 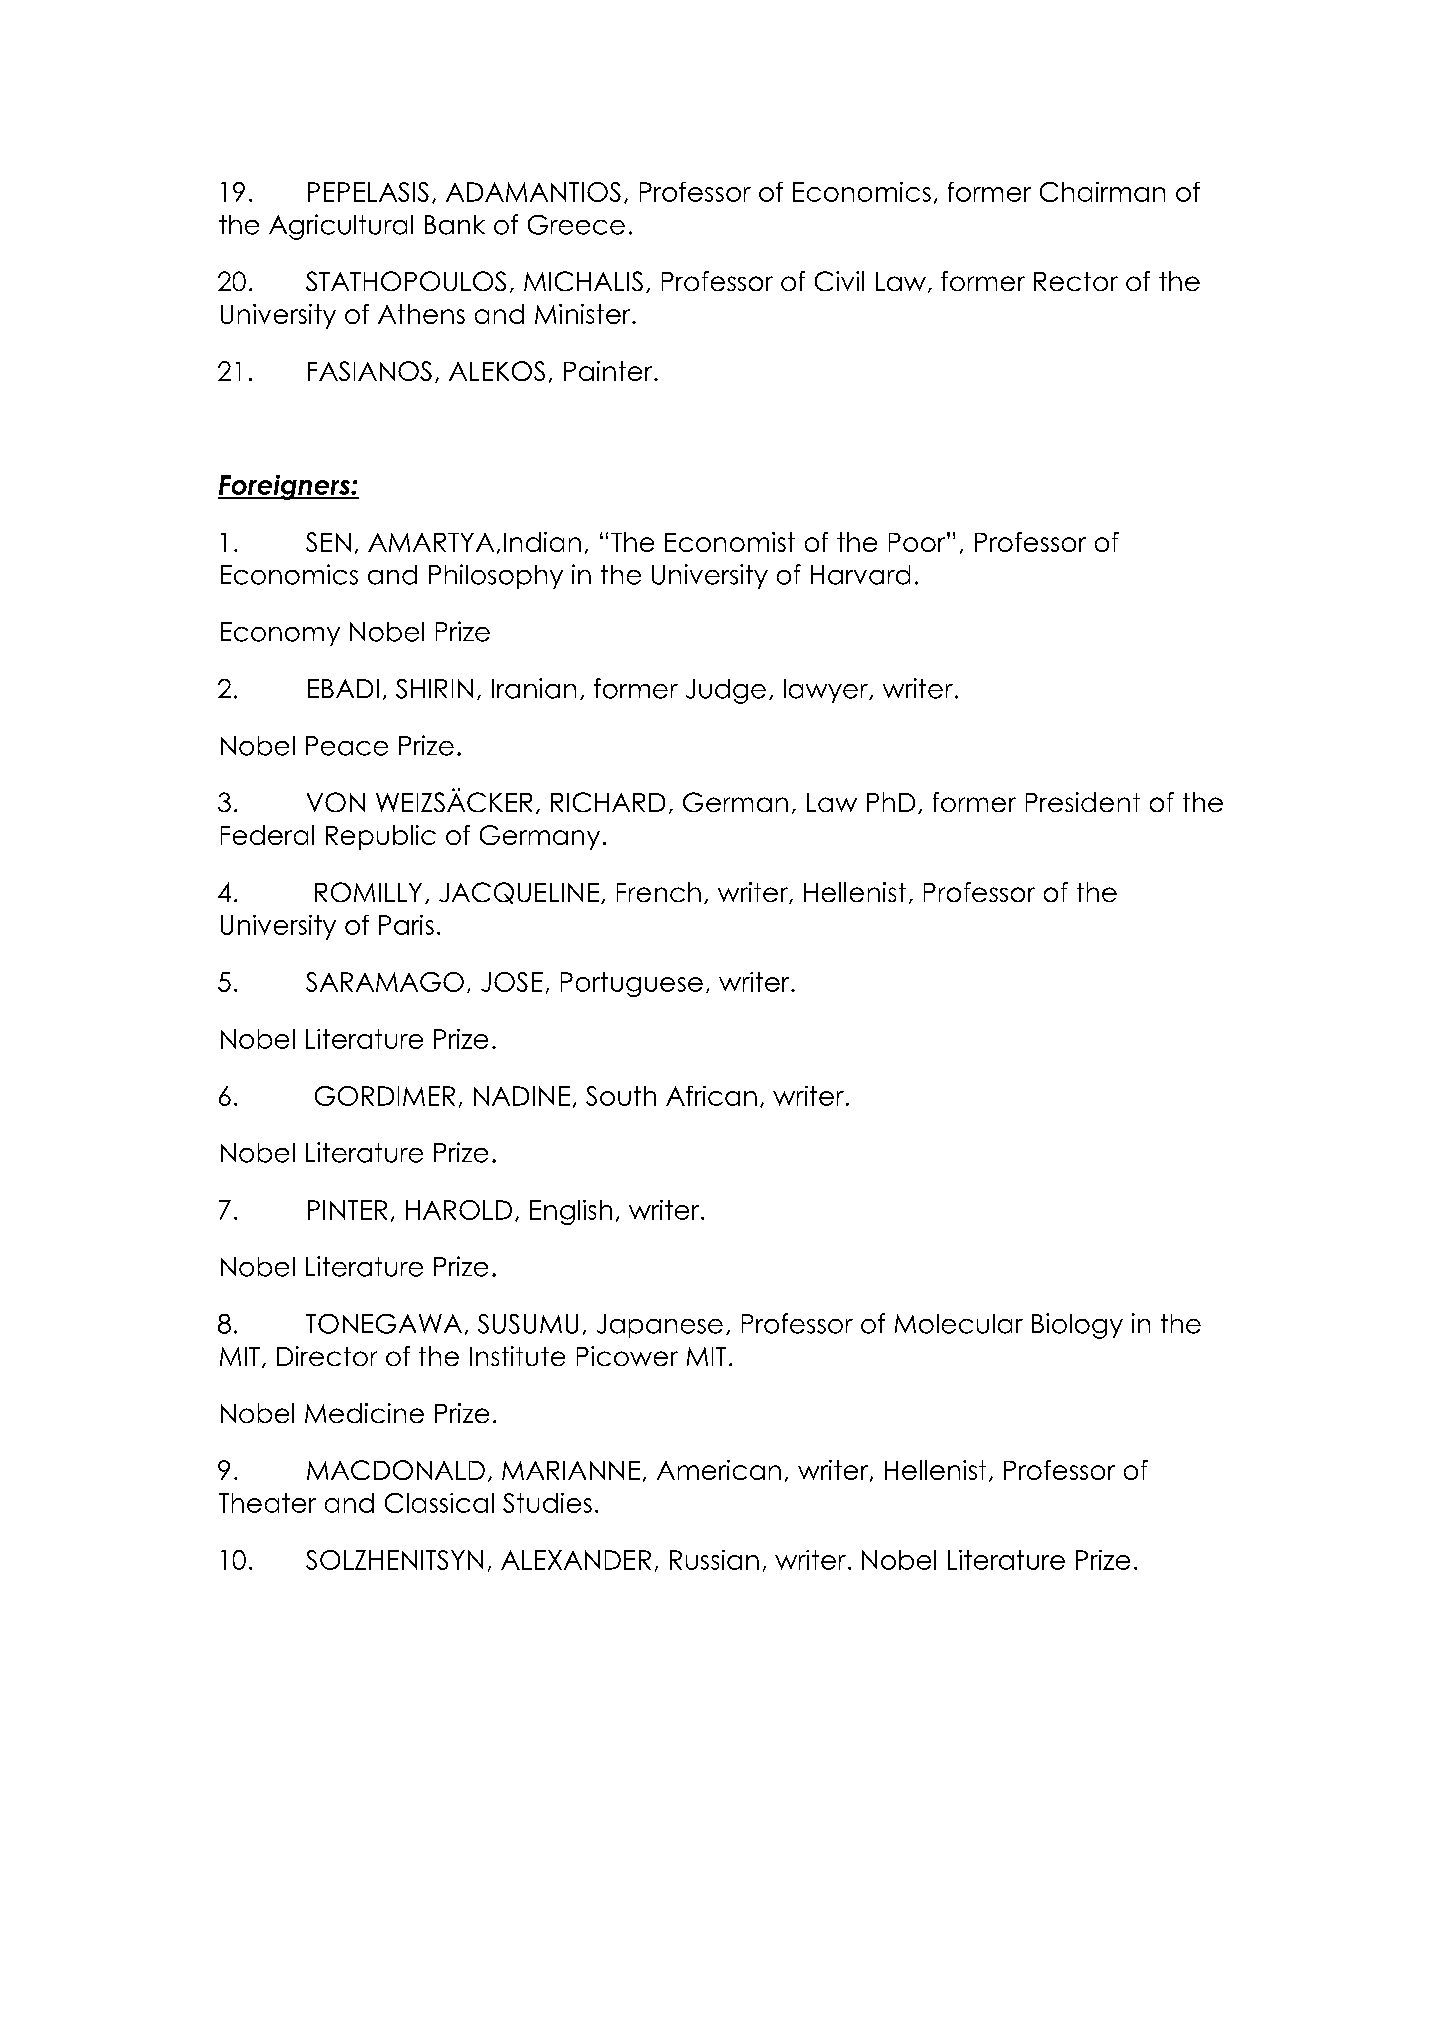 What do you see at coordinates (726, 691) in the screenshot?
I see `Judge` at bounding box center [726, 691].
